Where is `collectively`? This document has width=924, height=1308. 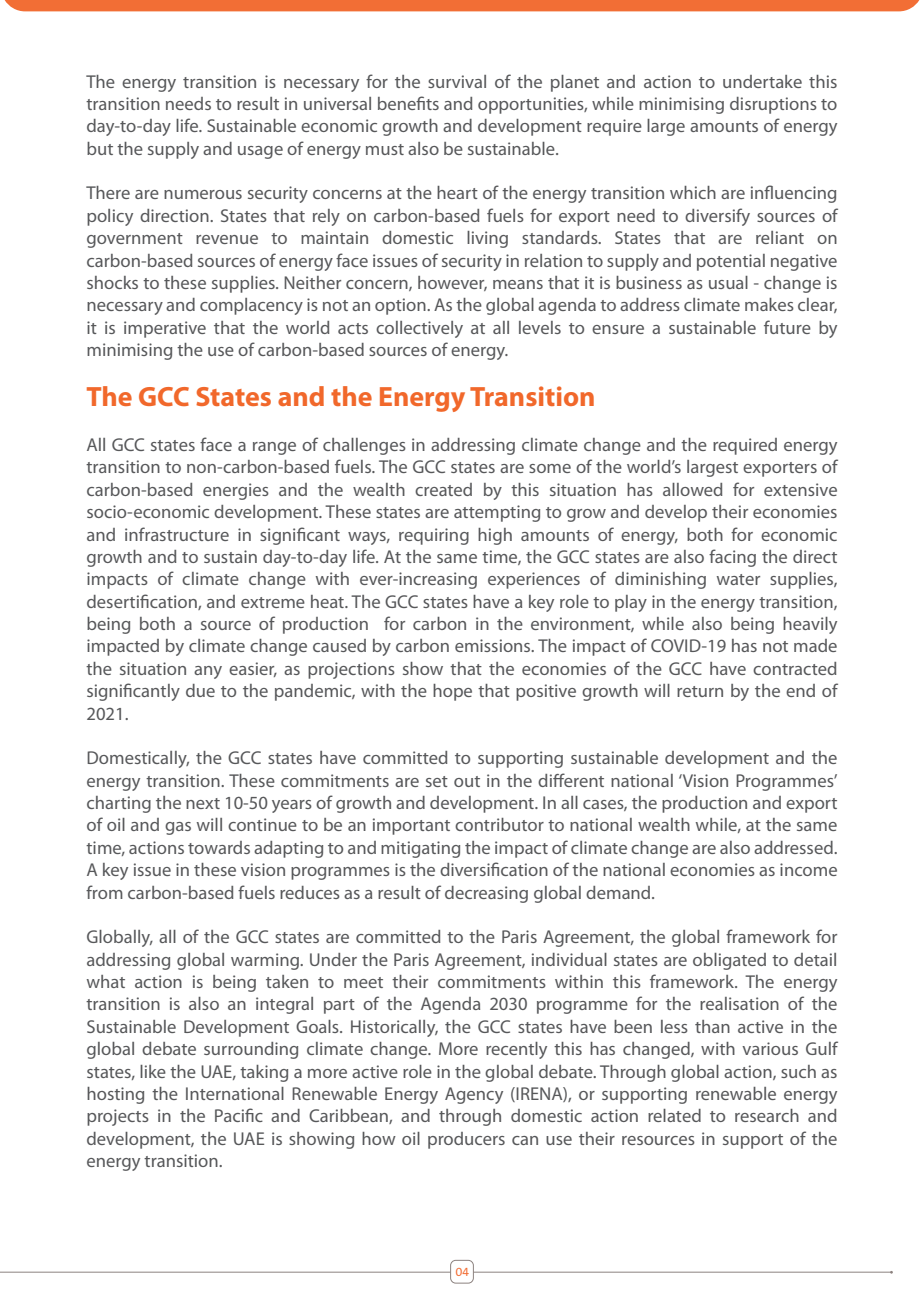 collectively is located at coordinates (419, 329).
